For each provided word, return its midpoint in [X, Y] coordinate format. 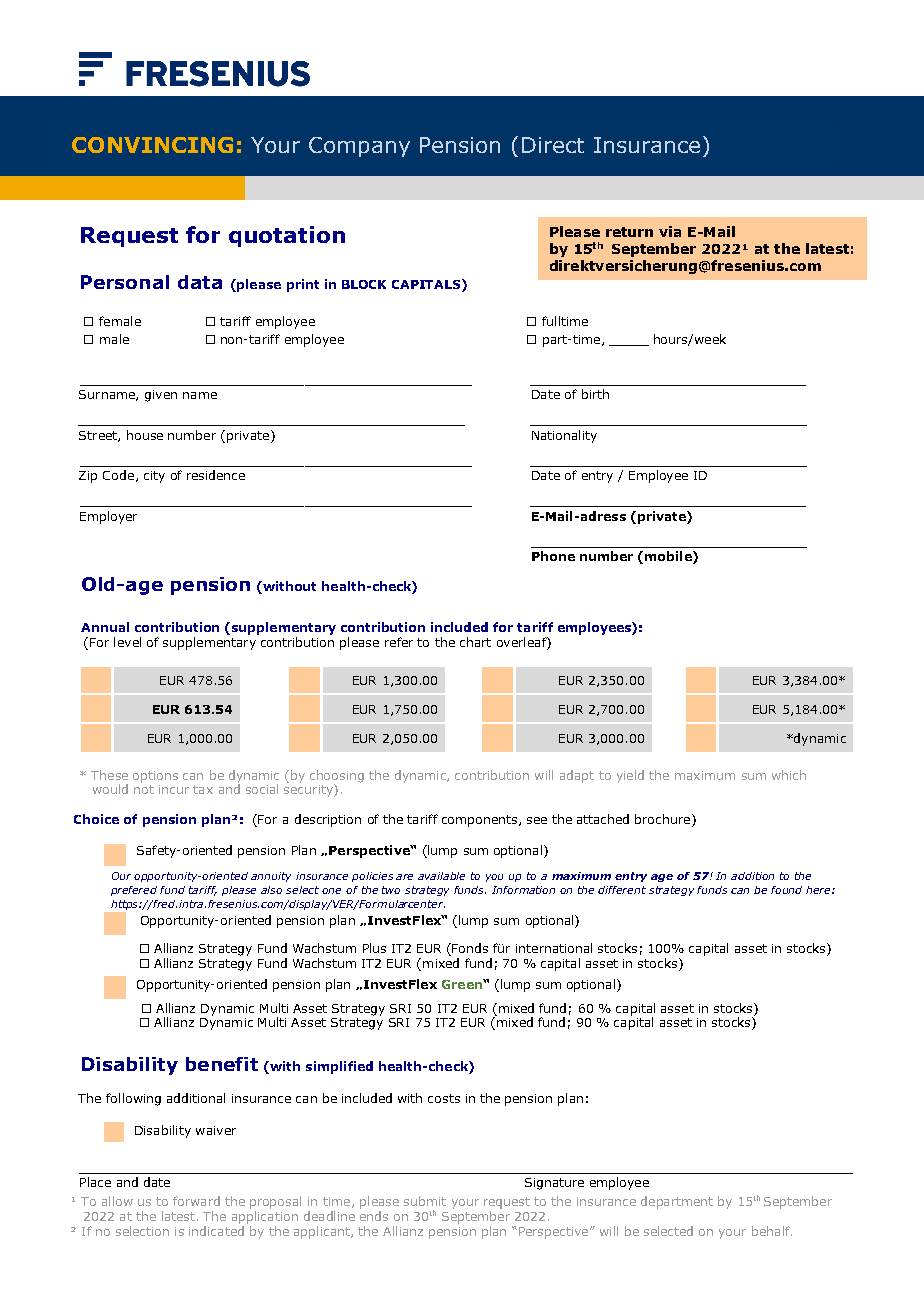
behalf [772, 1231]
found [786, 890]
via [670, 231]
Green [463, 984]
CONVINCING [152, 145]
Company [359, 147]
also [271, 890]
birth [595, 394]
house [145, 435]
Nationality [564, 436]
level [127, 642]
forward [196, 1201]
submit [425, 1201]
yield [630, 776]
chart [475, 642]
